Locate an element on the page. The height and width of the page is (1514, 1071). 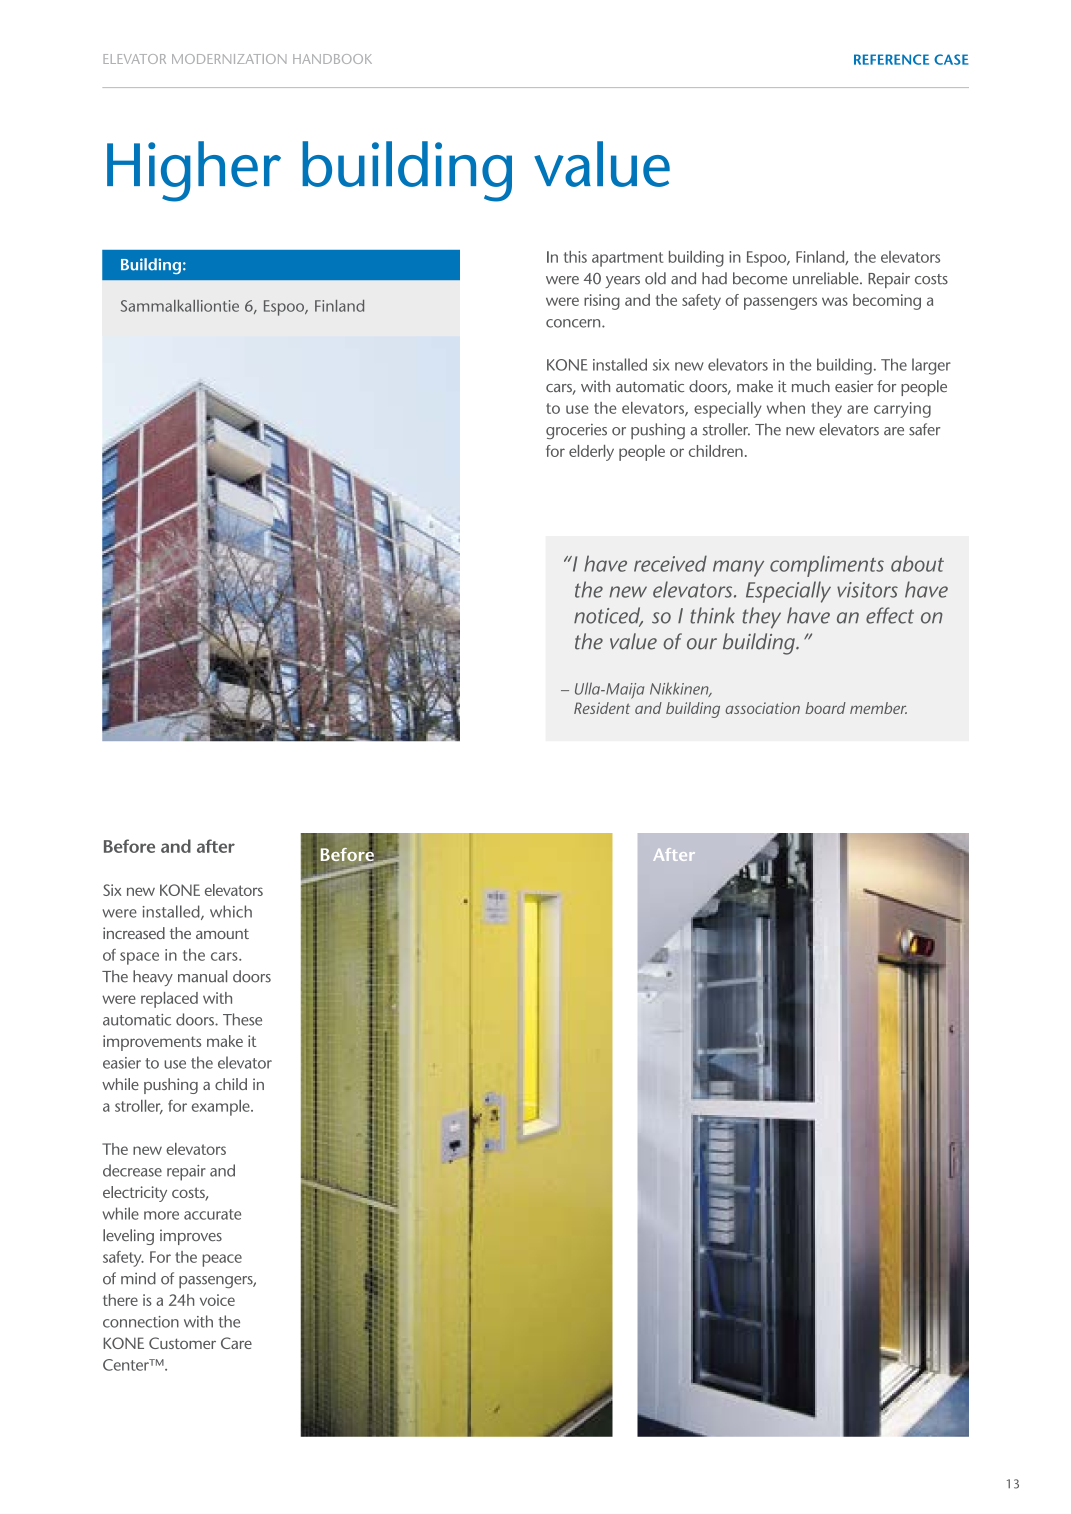
voice is located at coordinates (217, 1300).
